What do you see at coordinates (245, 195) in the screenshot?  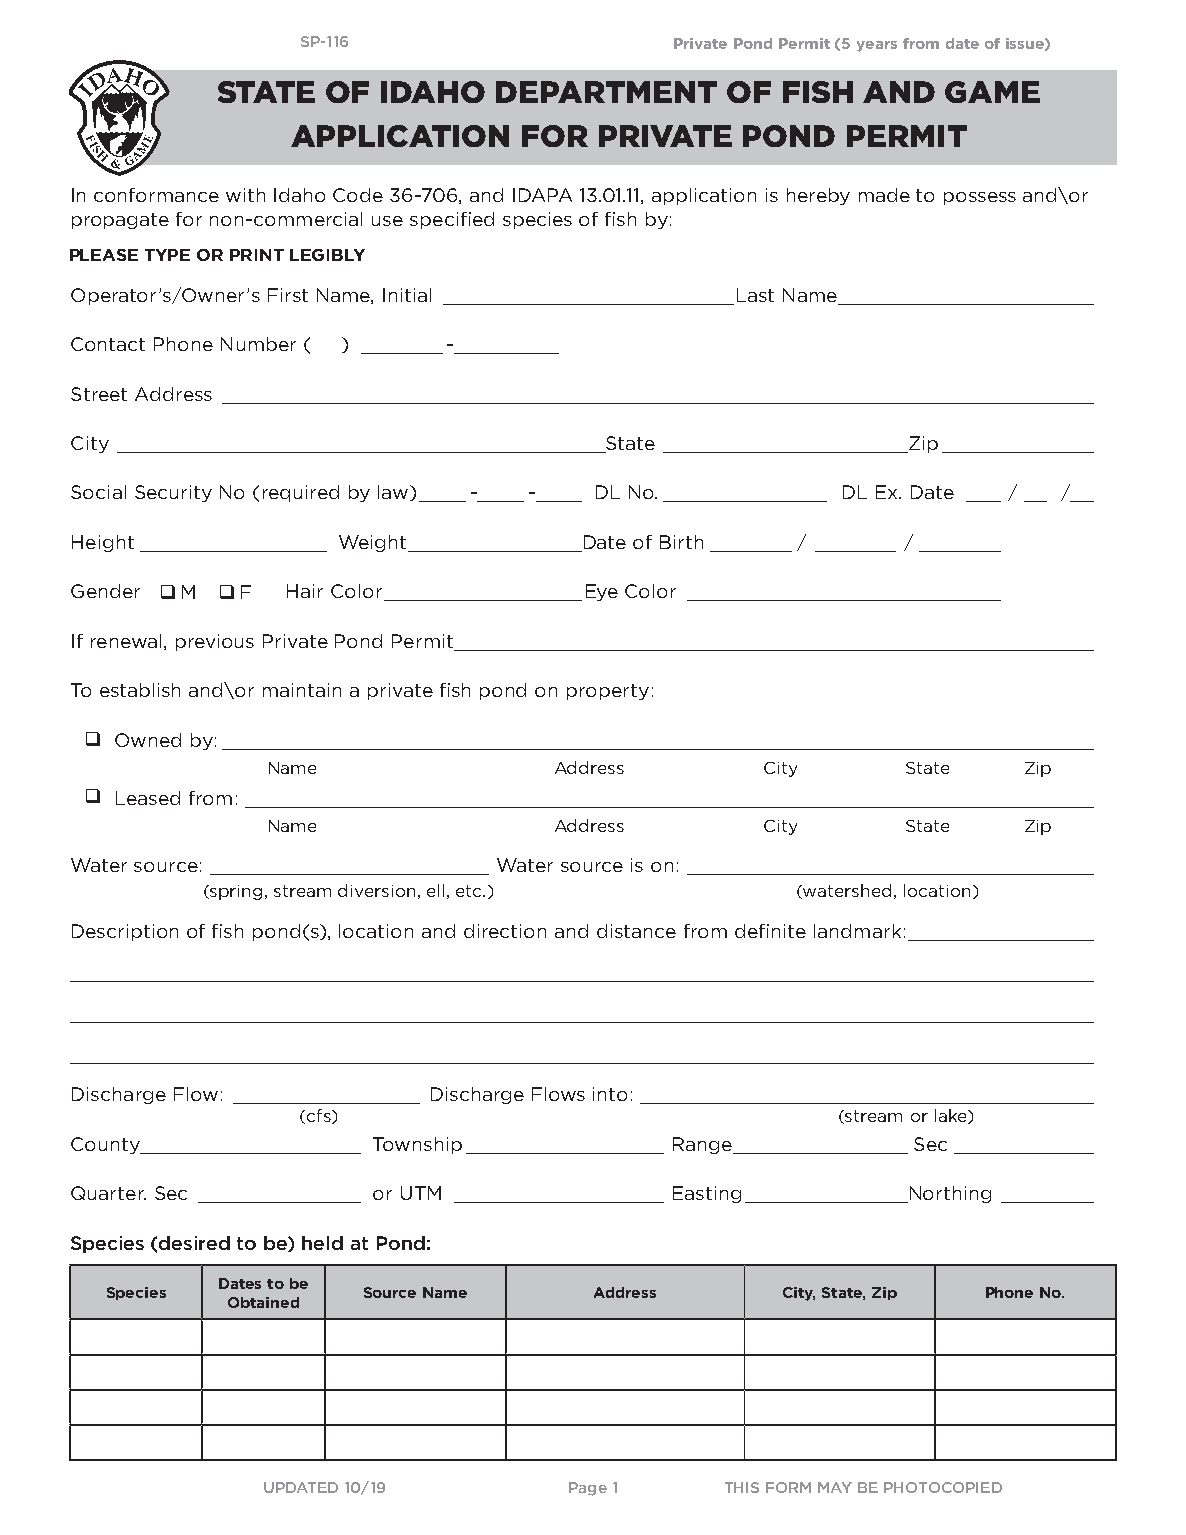 I see `with` at bounding box center [245, 195].
